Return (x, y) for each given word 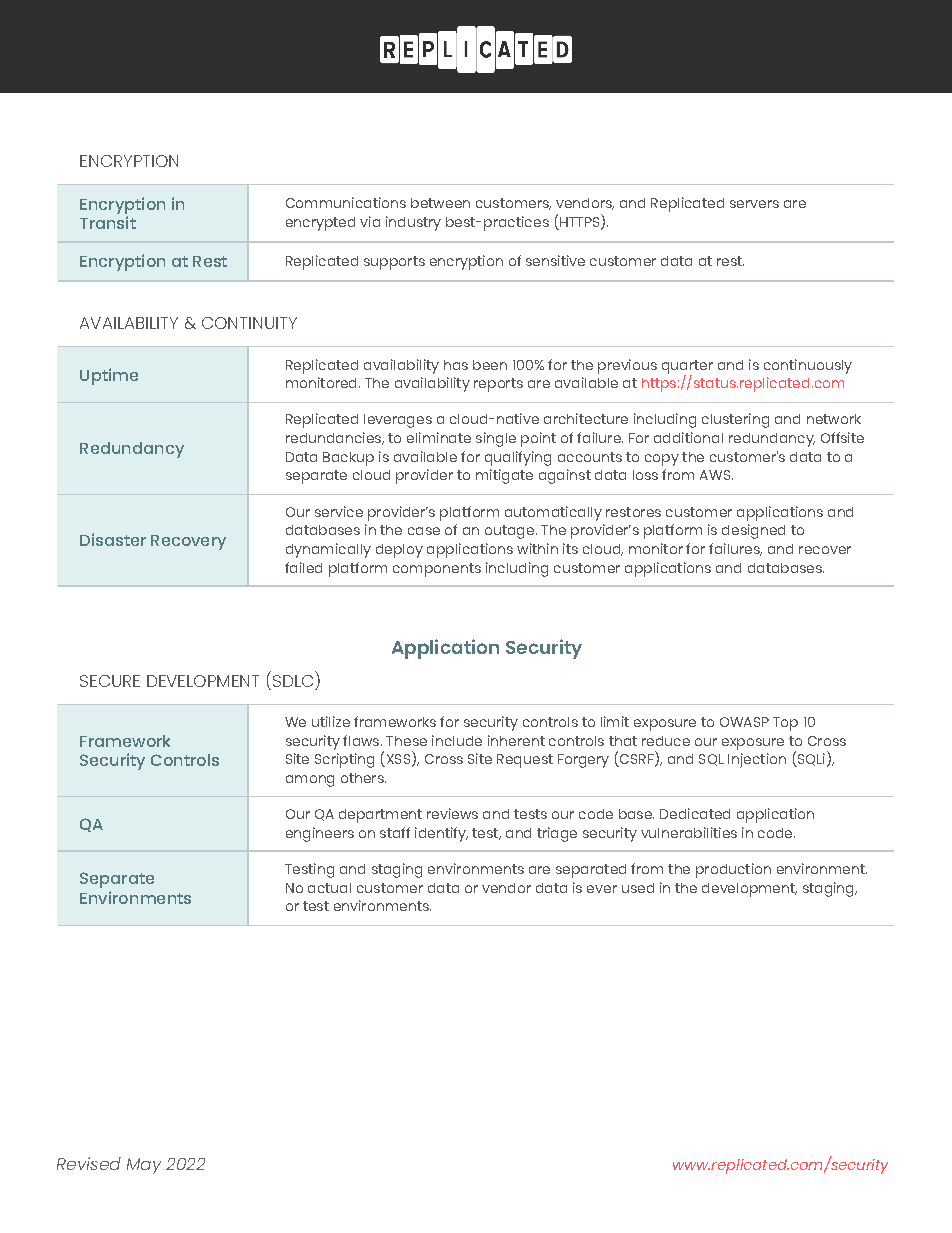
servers (754, 204)
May (144, 1166)
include (457, 740)
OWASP (744, 722)
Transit (108, 222)
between (440, 203)
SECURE (110, 681)
